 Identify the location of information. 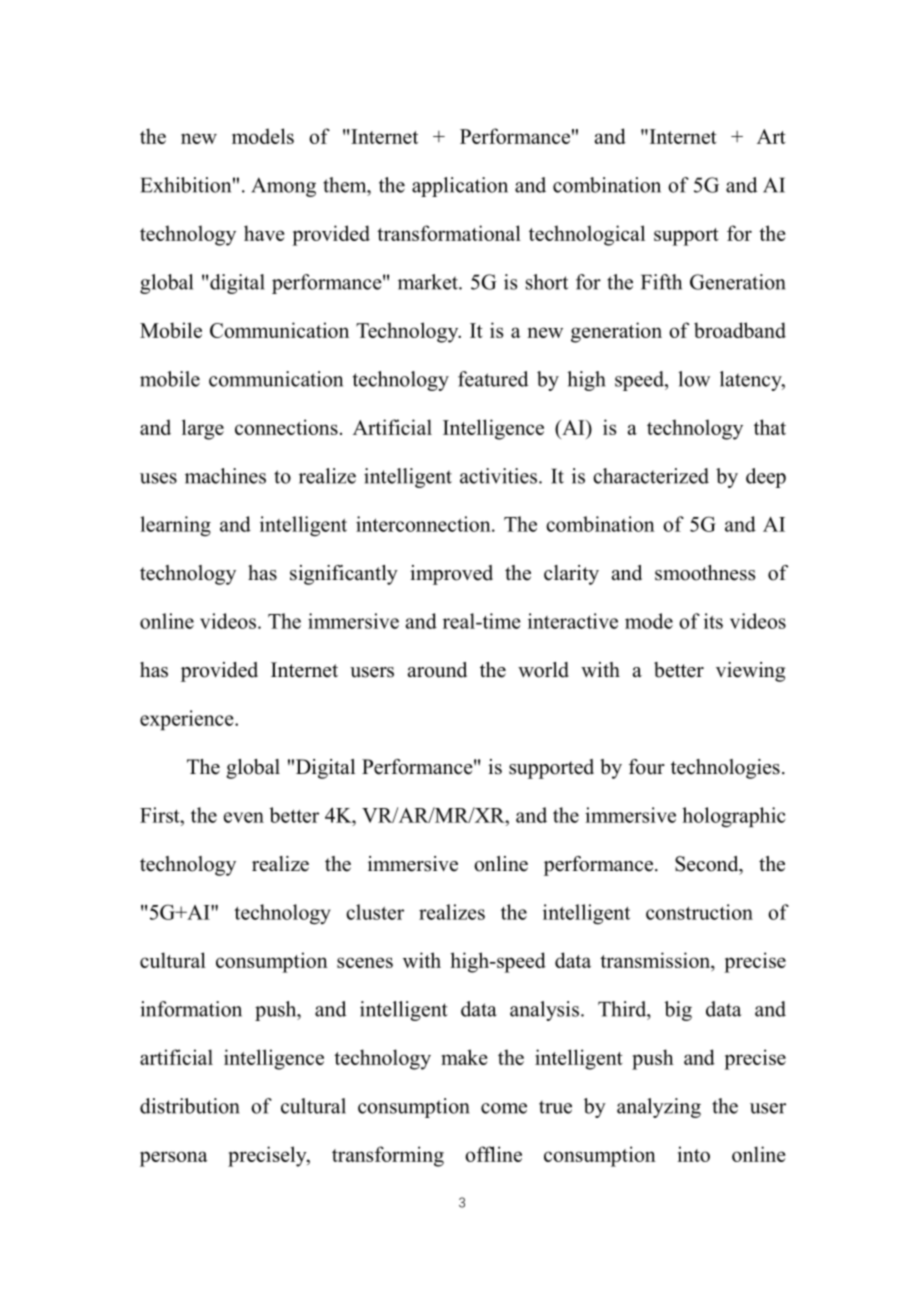
(191, 1009).
